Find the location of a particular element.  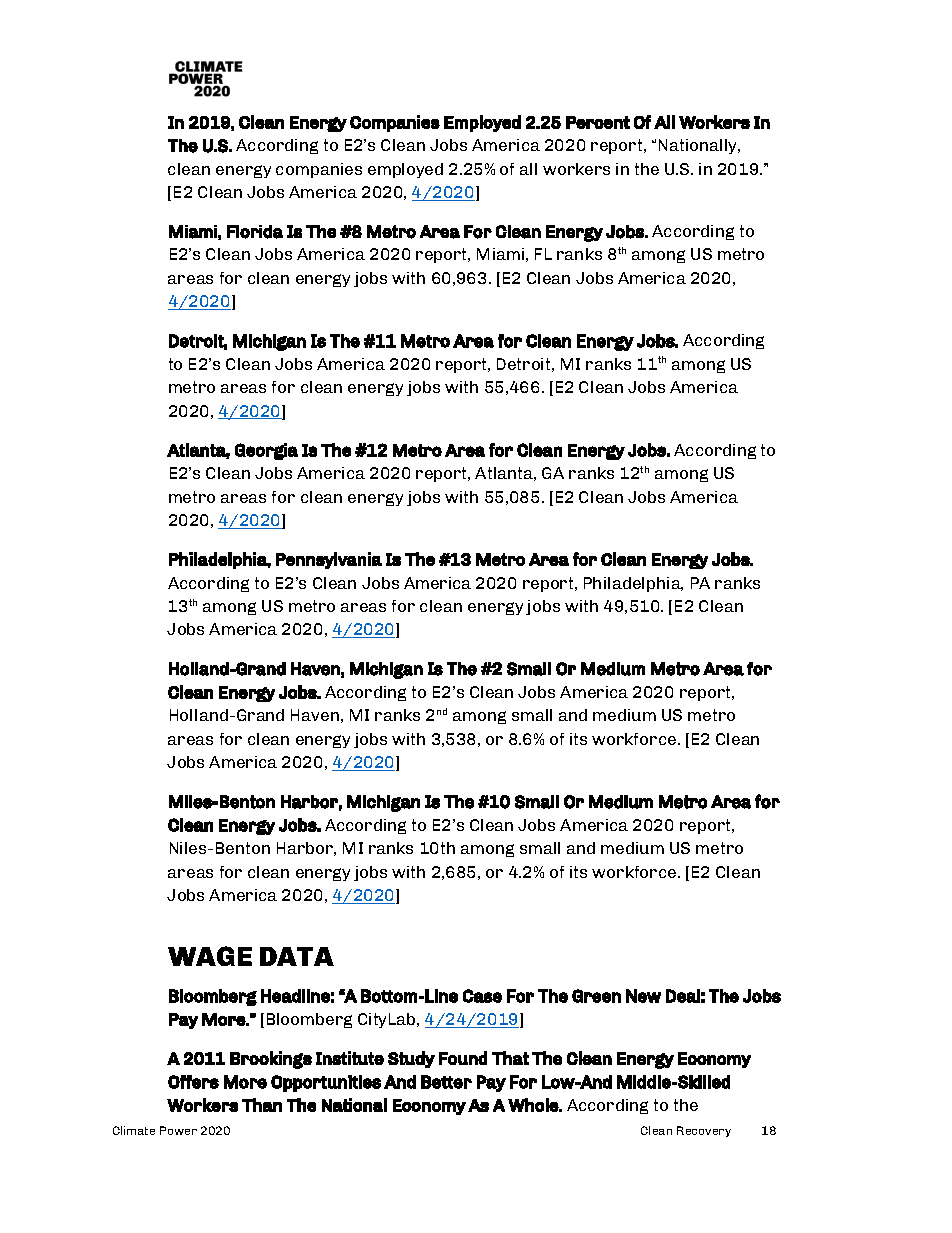

Green is located at coordinates (596, 996).
